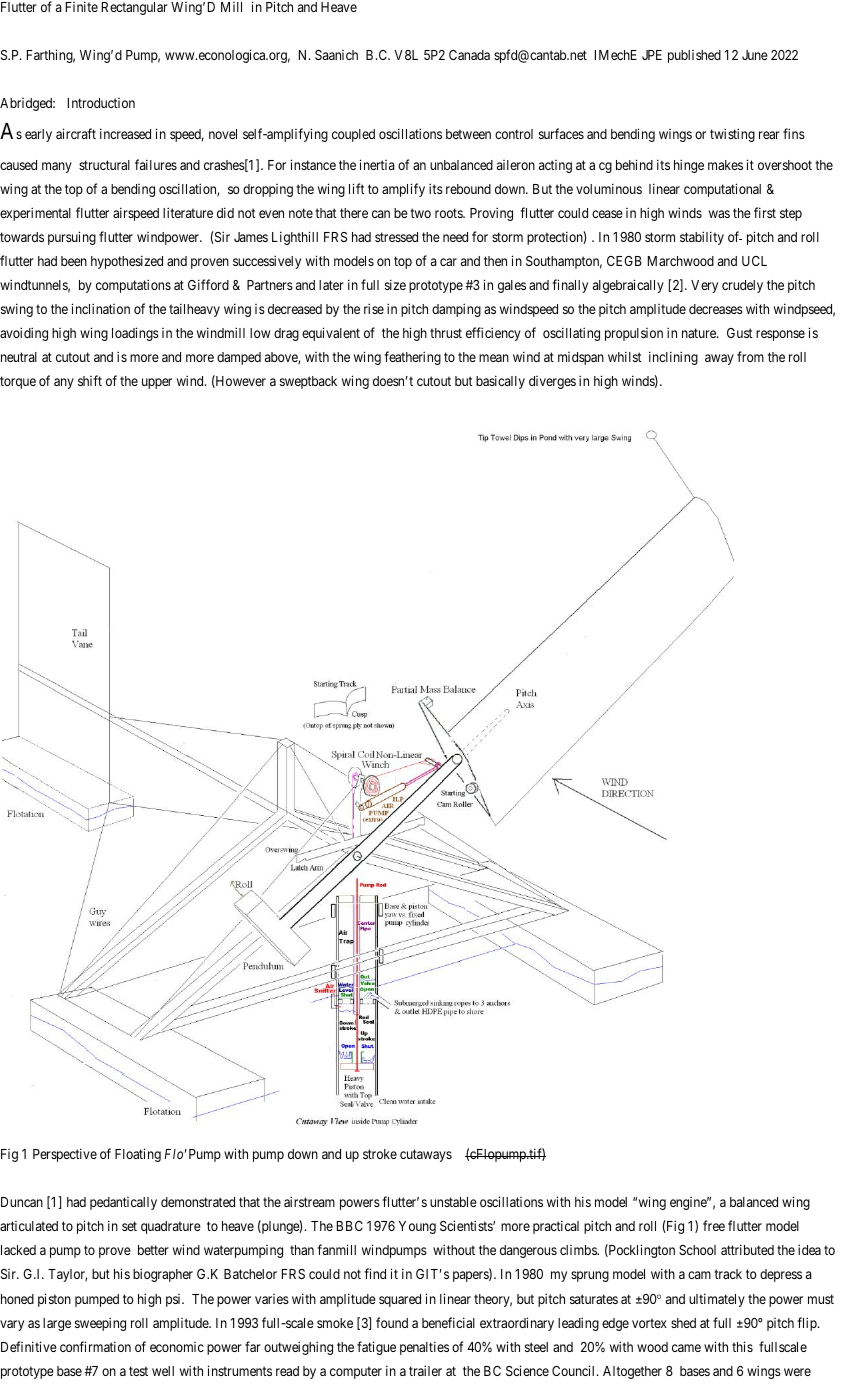 The image size is (849, 1400). What do you see at coordinates (424, 1348) in the screenshot?
I see `penalties` at bounding box center [424, 1348].
